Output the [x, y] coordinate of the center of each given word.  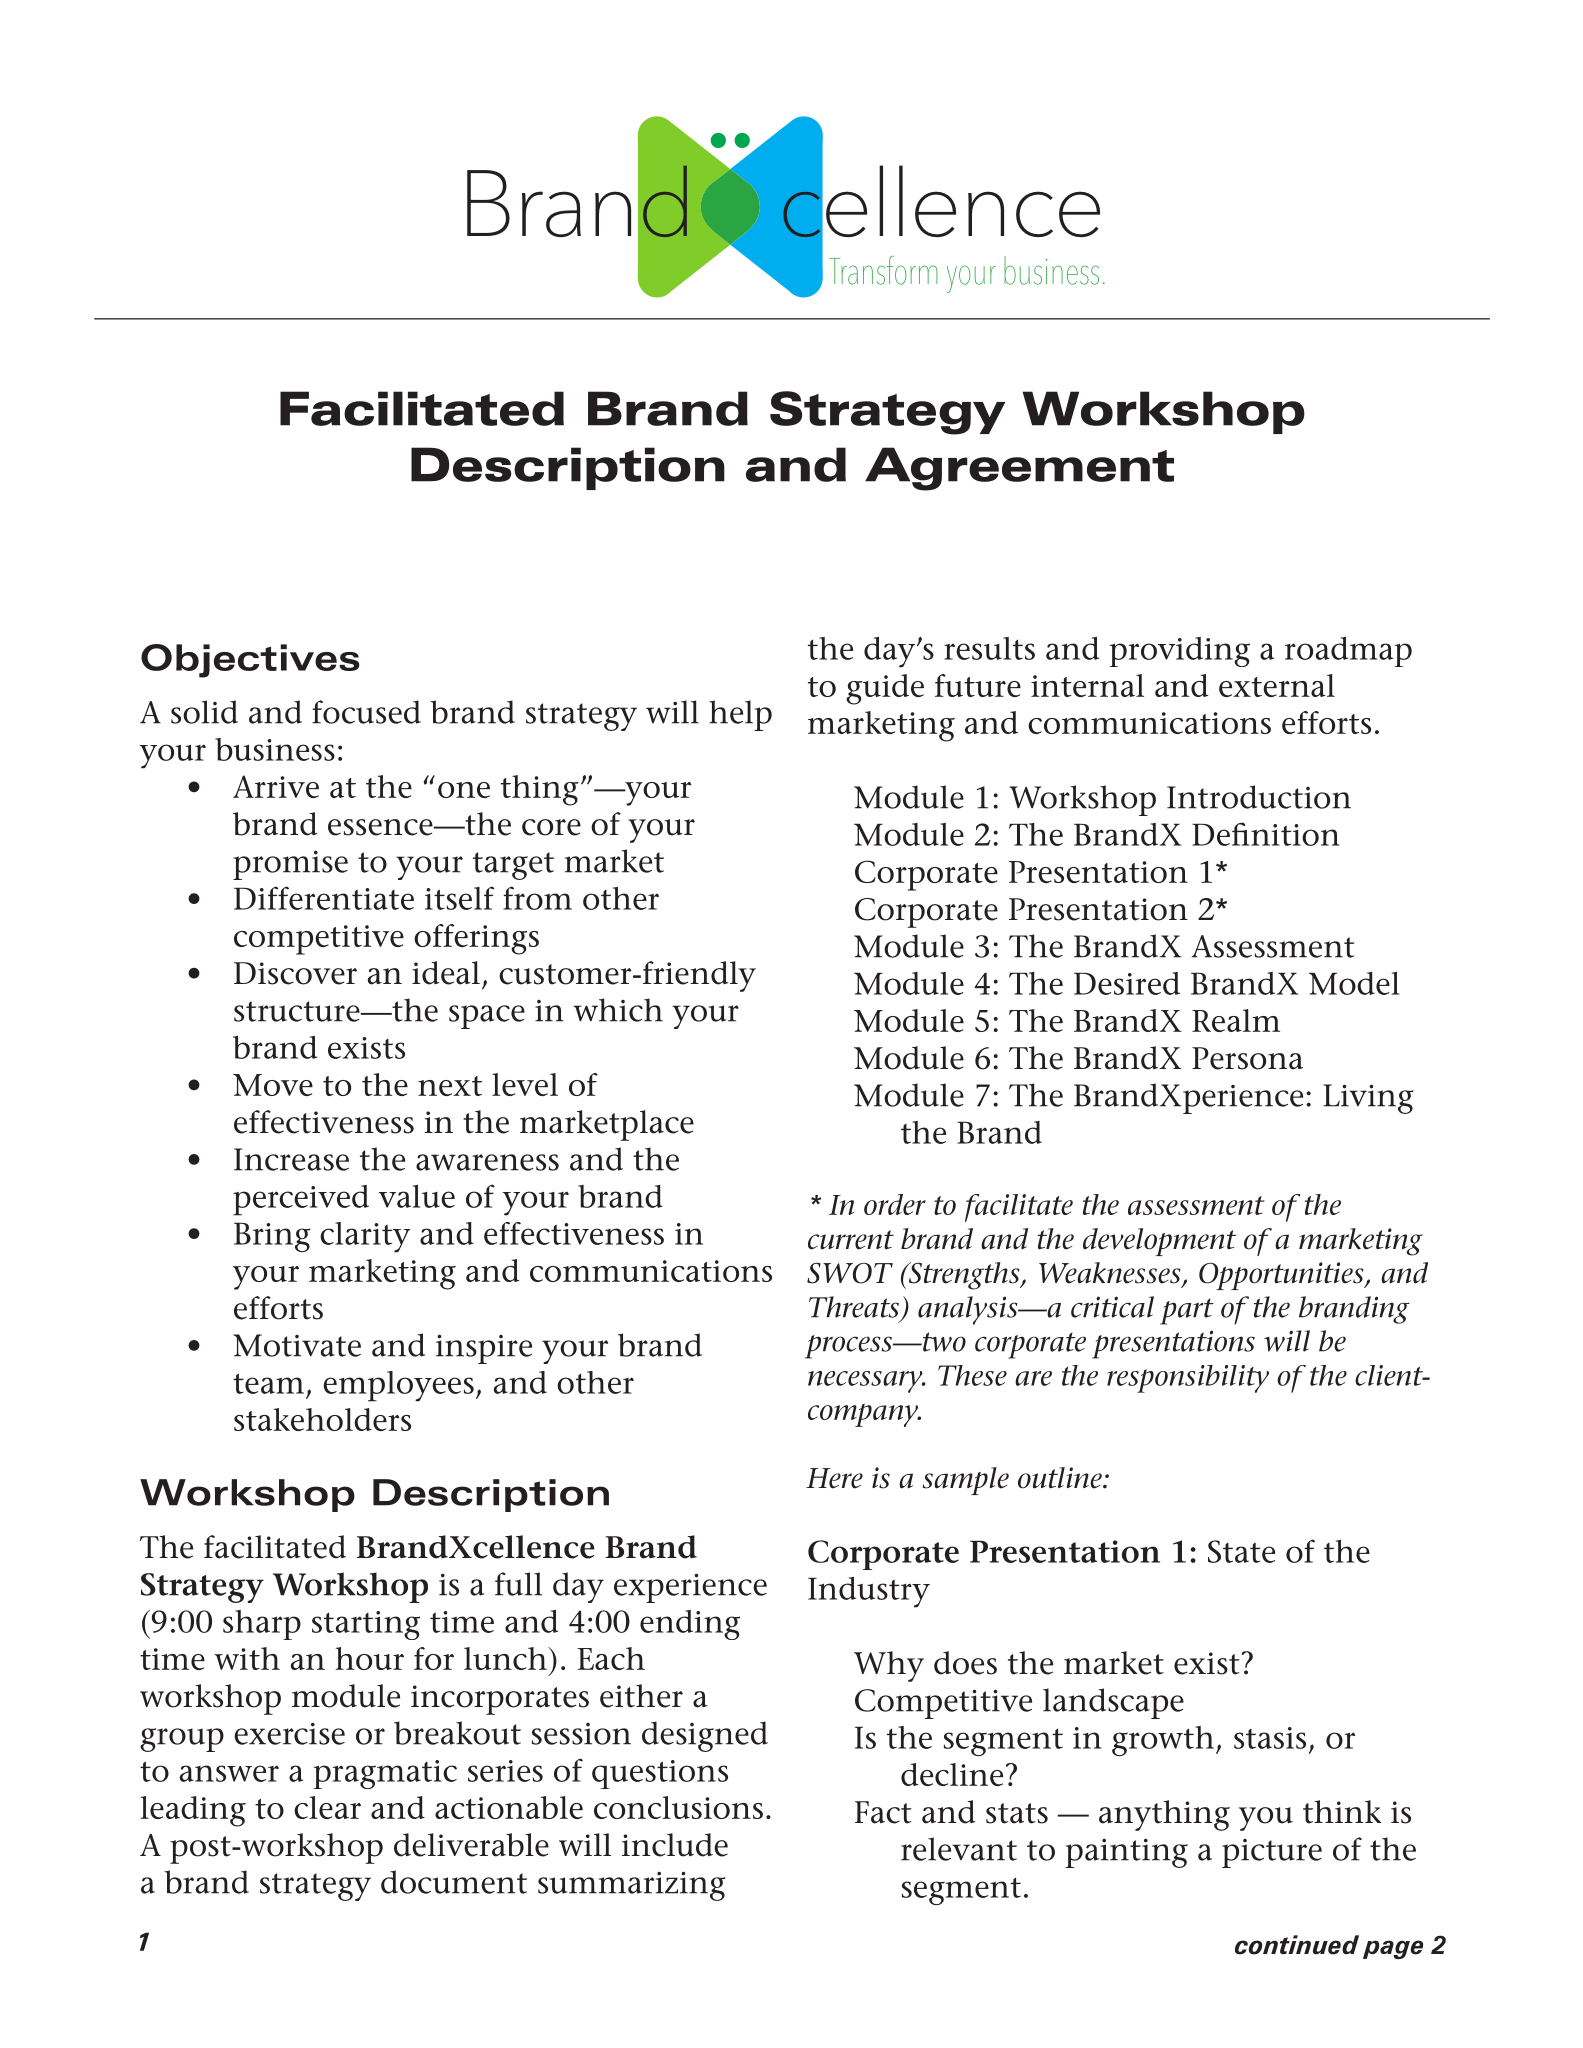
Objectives [250, 661]
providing [1179, 652]
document [454, 1882]
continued [1297, 1945]
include [675, 1845]
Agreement [1019, 469]
